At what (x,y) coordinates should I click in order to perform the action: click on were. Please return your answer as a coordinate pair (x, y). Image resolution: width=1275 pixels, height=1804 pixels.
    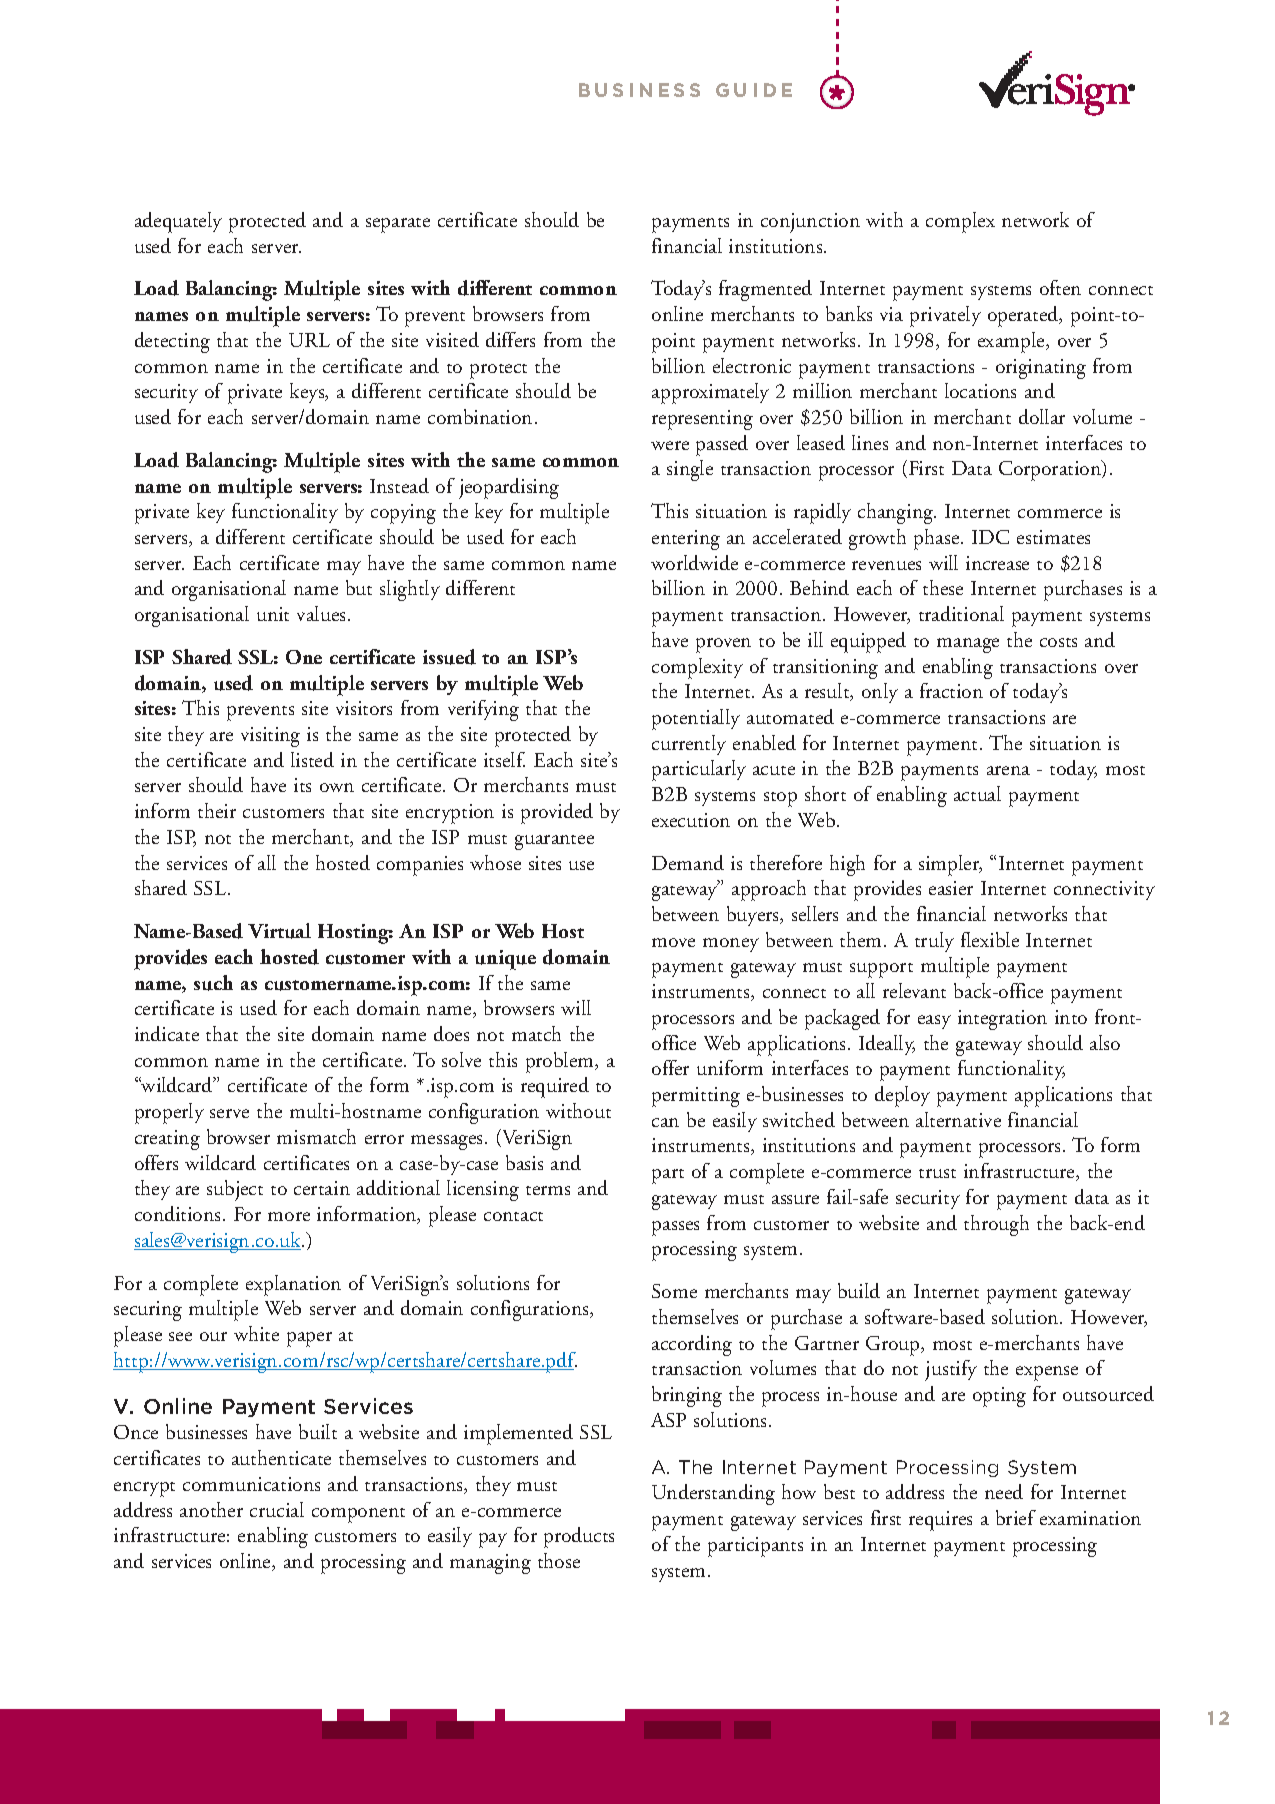
    Looking at the image, I should click on (670, 445).
